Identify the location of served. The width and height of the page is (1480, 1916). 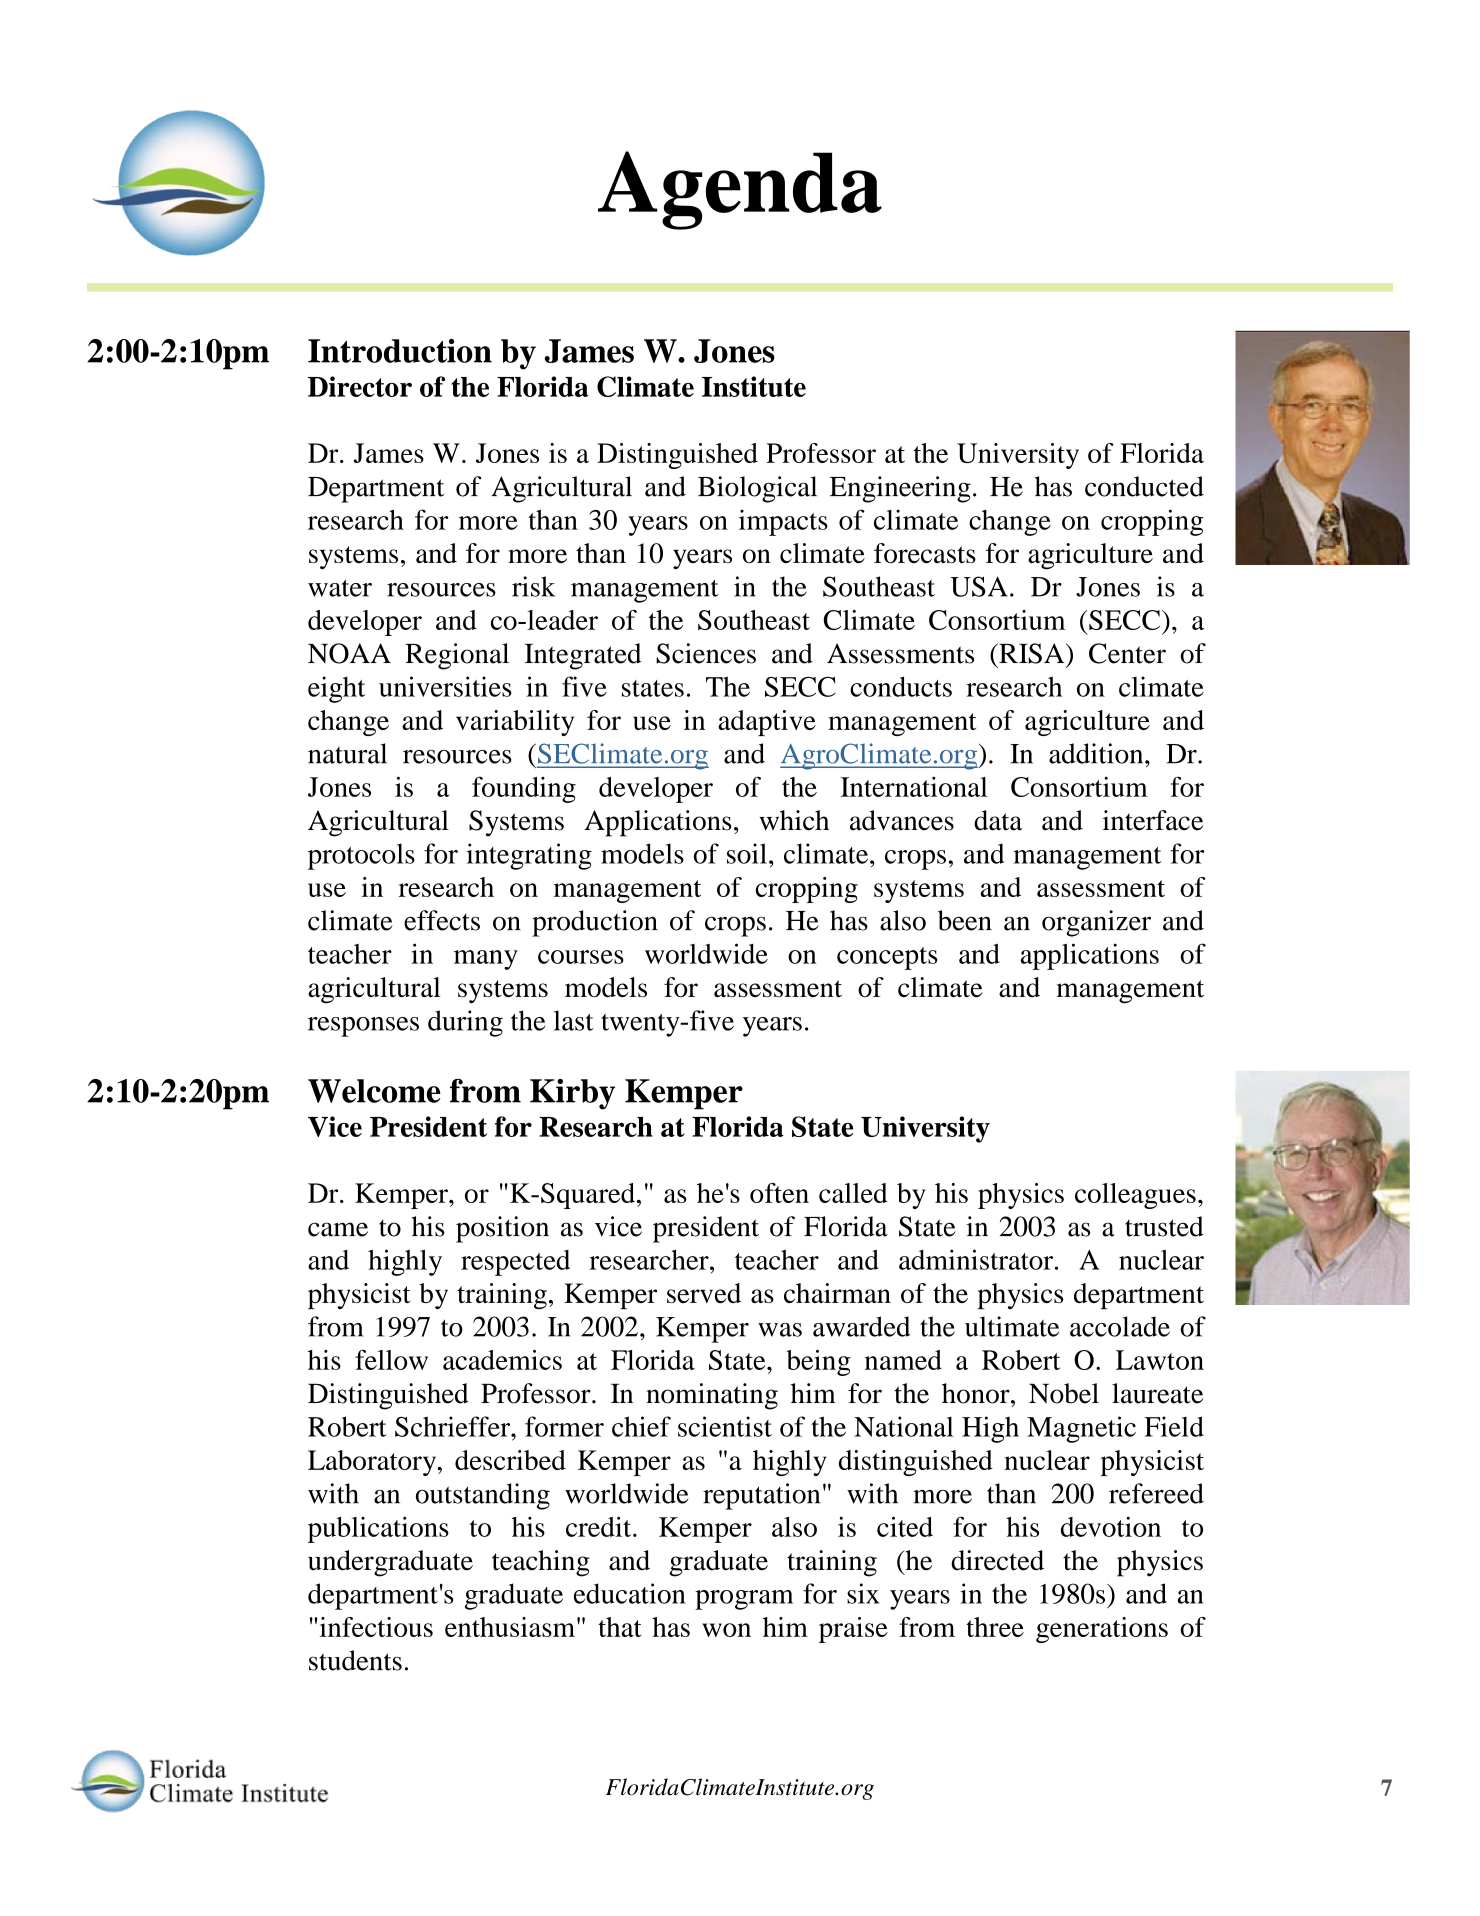
(704, 1293).
